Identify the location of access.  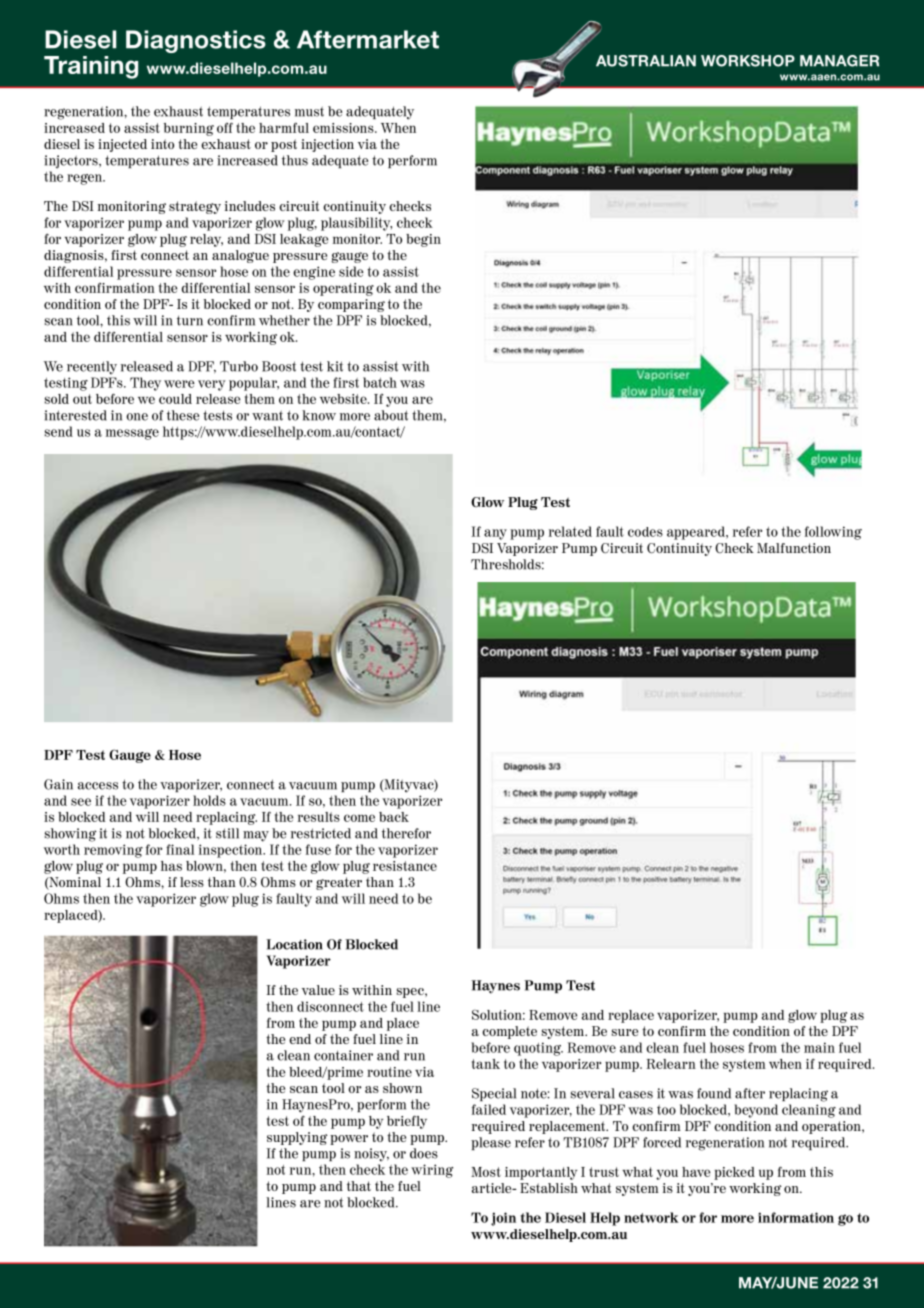
(98, 786).
